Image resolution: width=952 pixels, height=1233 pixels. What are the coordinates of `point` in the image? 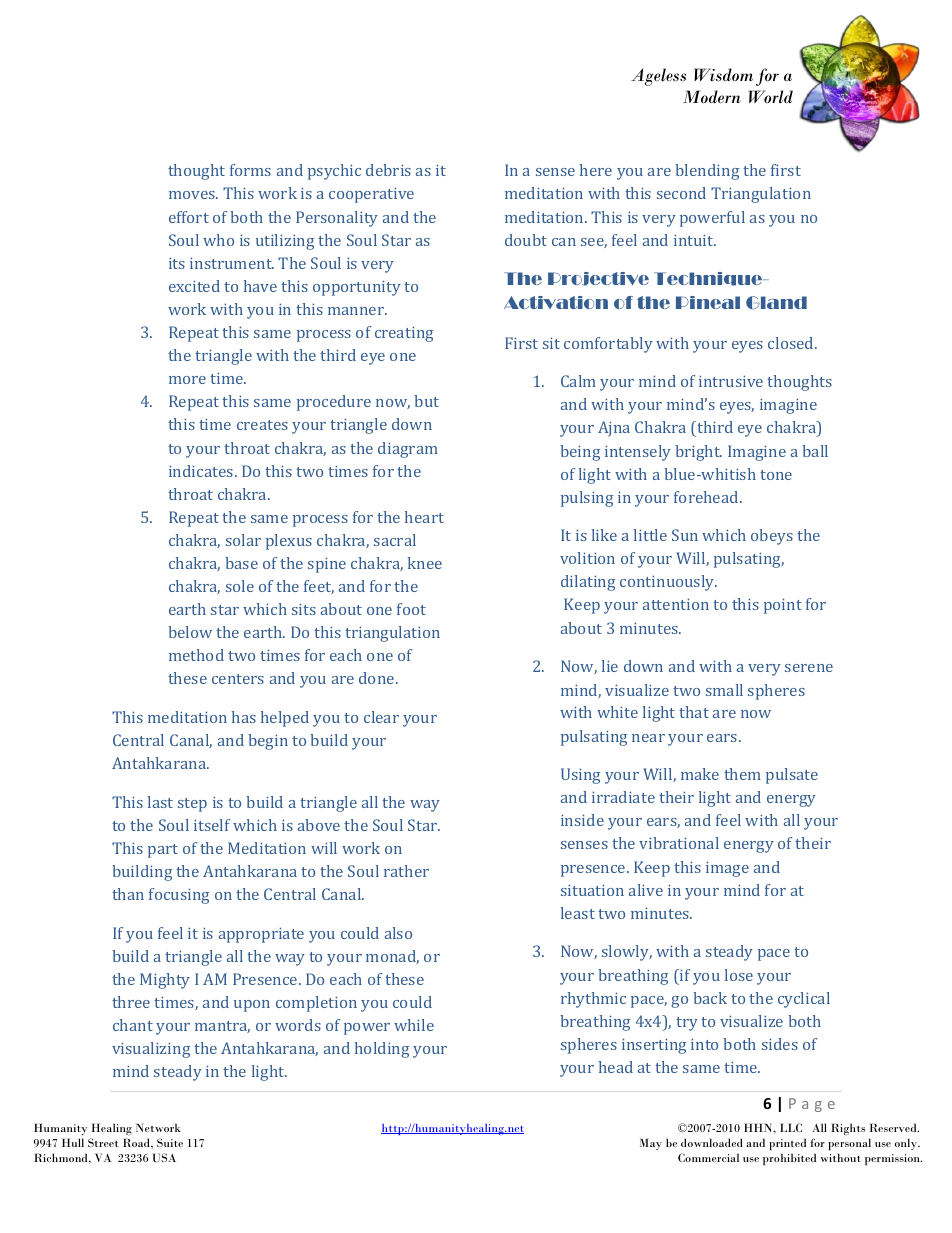 It's located at (783, 606).
